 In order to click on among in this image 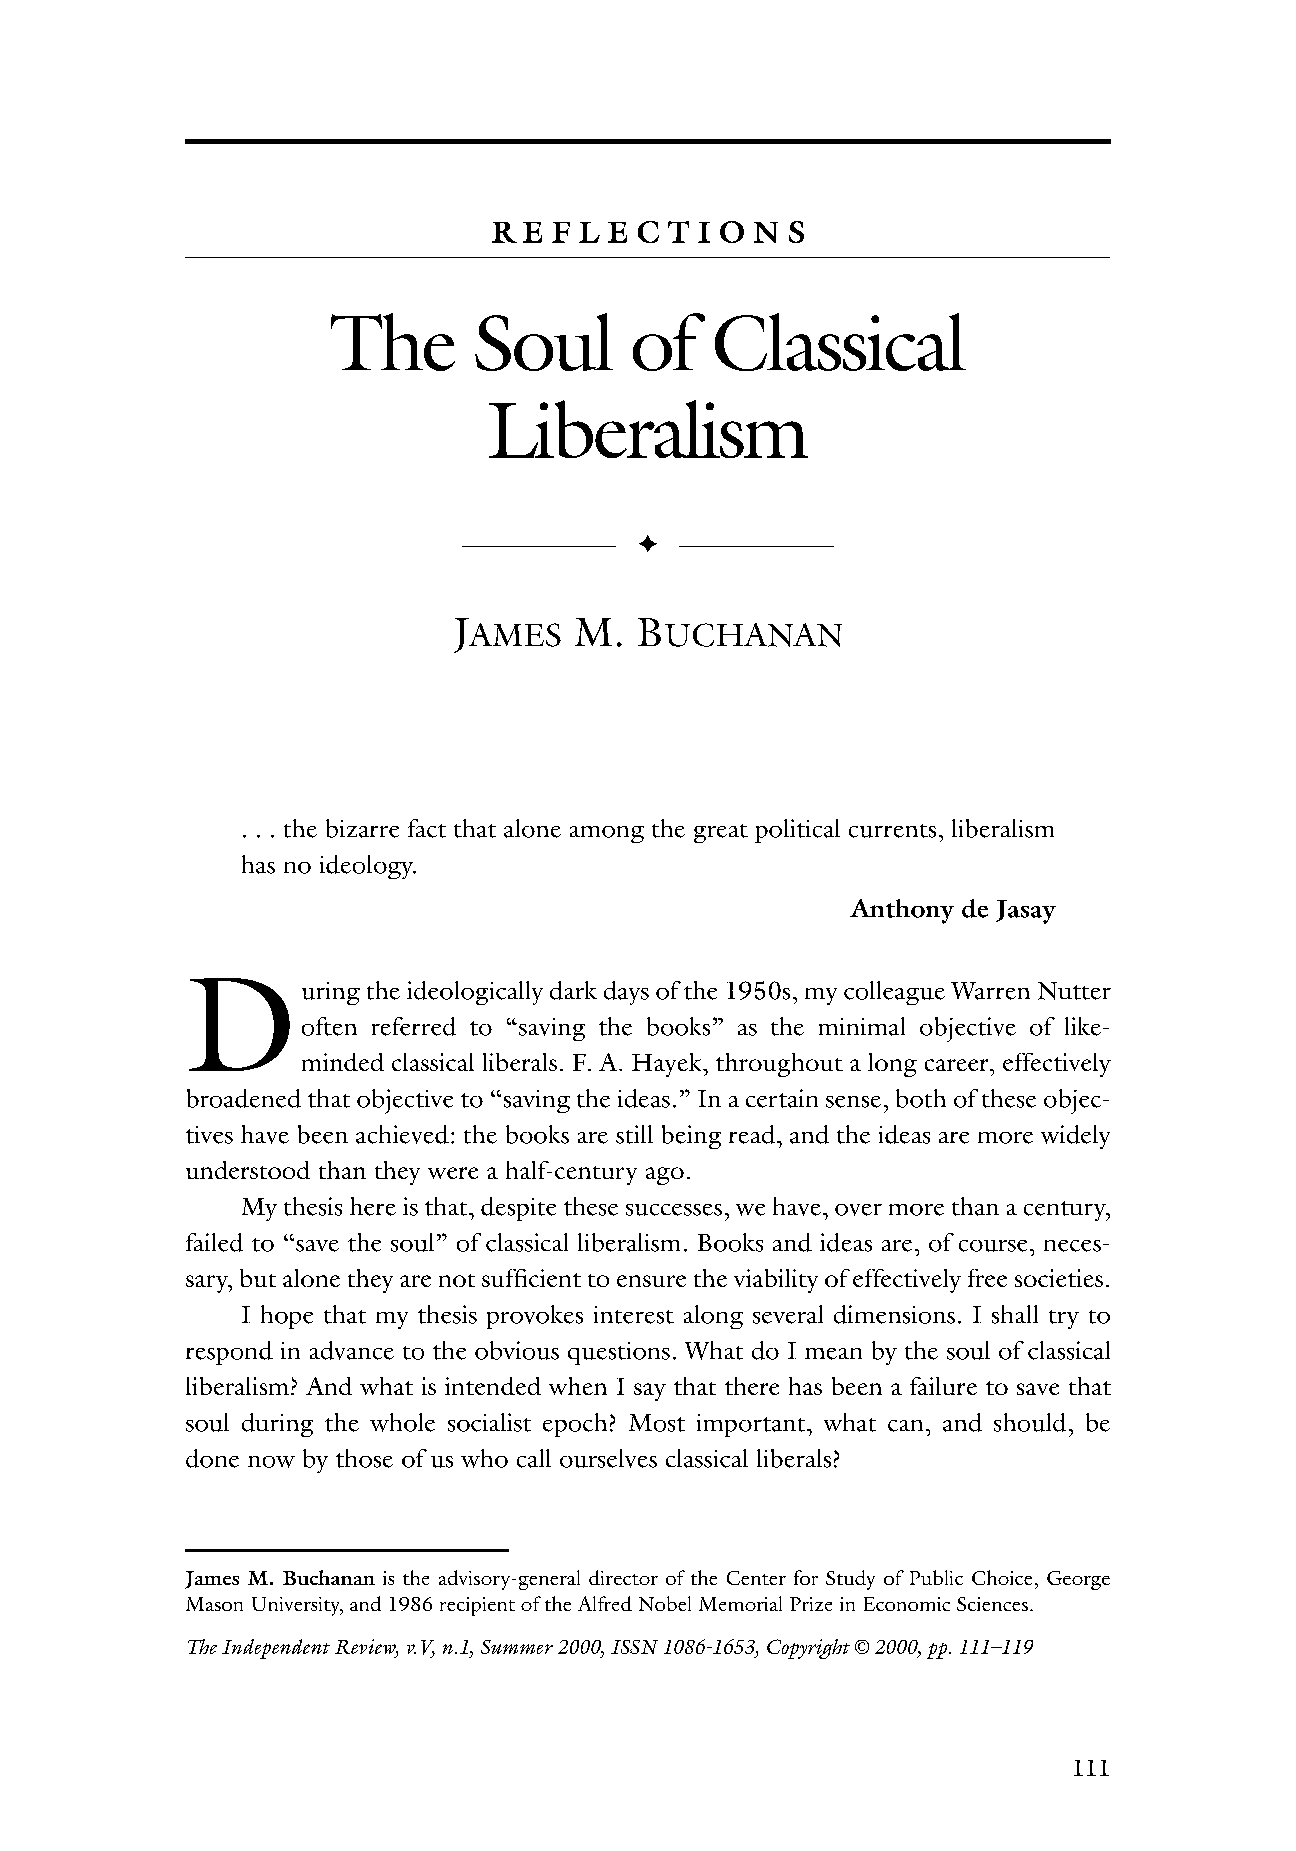, I will do `click(607, 834)`.
